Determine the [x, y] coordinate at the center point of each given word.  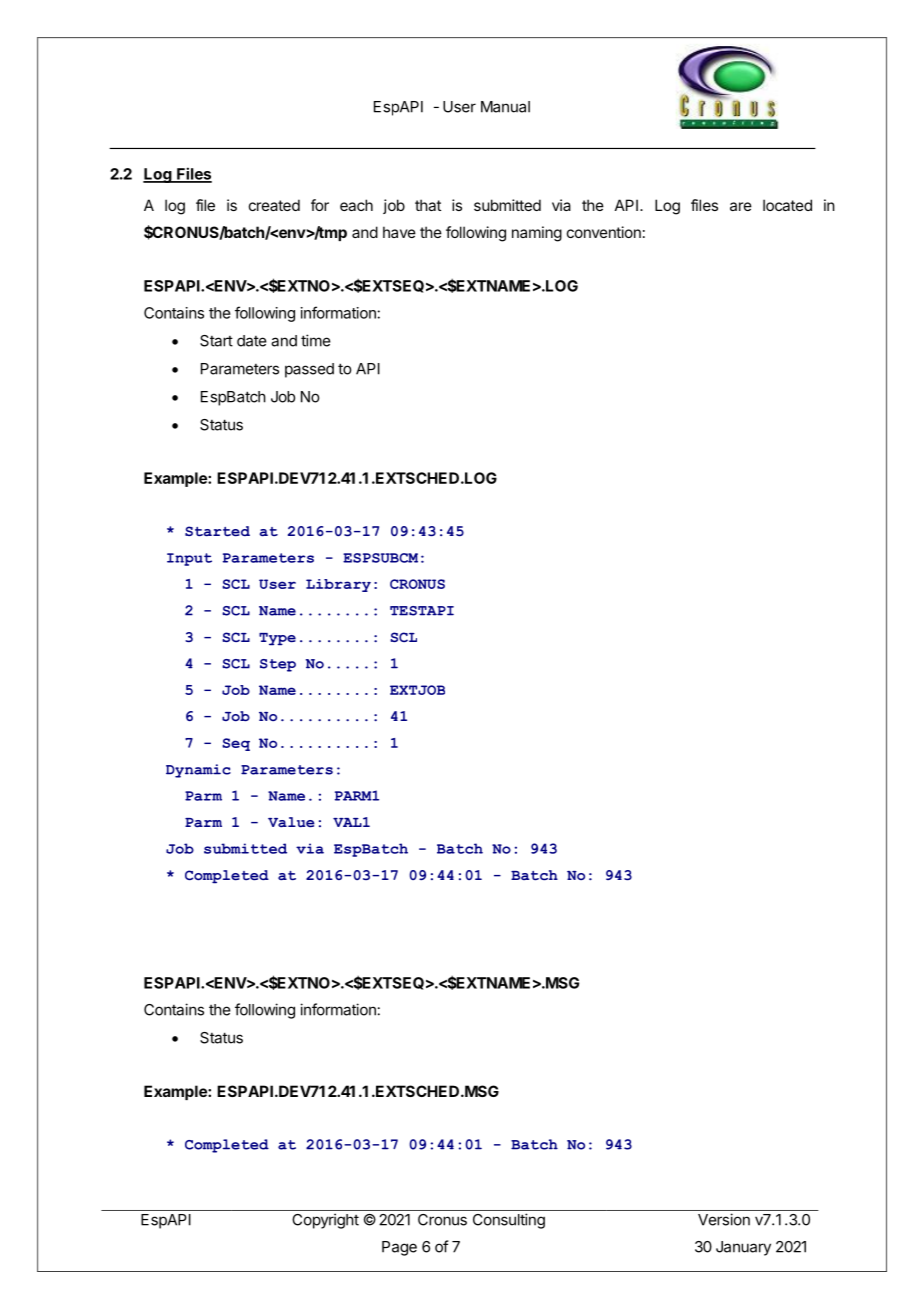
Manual [505, 107]
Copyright [325, 1221]
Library [338, 585]
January [743, 1248]
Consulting [509, 1221]
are [741, 206]
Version [724, 1219]
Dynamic [198, 771]
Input [189, 559]
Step [278, 665]
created [274, 205]
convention [604, 232]
